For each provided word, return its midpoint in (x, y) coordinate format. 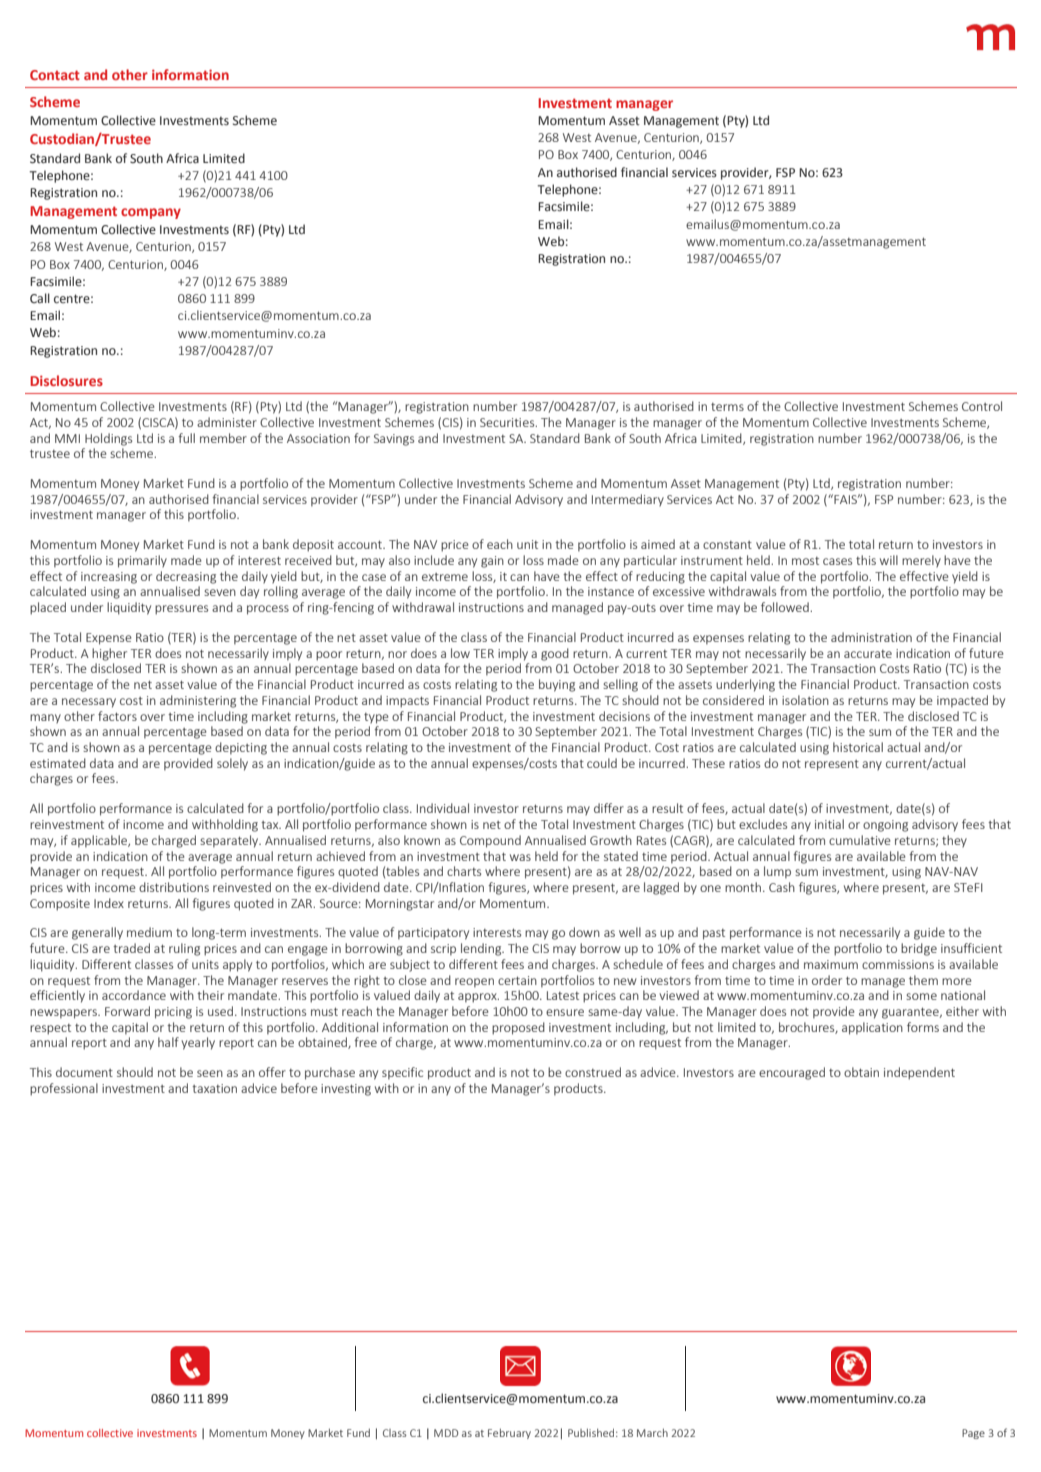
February (509, 1434)
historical (858, 747)
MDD (446, 1433)
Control (982, 406)
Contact (55, 75)
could (602, 763)
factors (117, 716)
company (151, 213)
